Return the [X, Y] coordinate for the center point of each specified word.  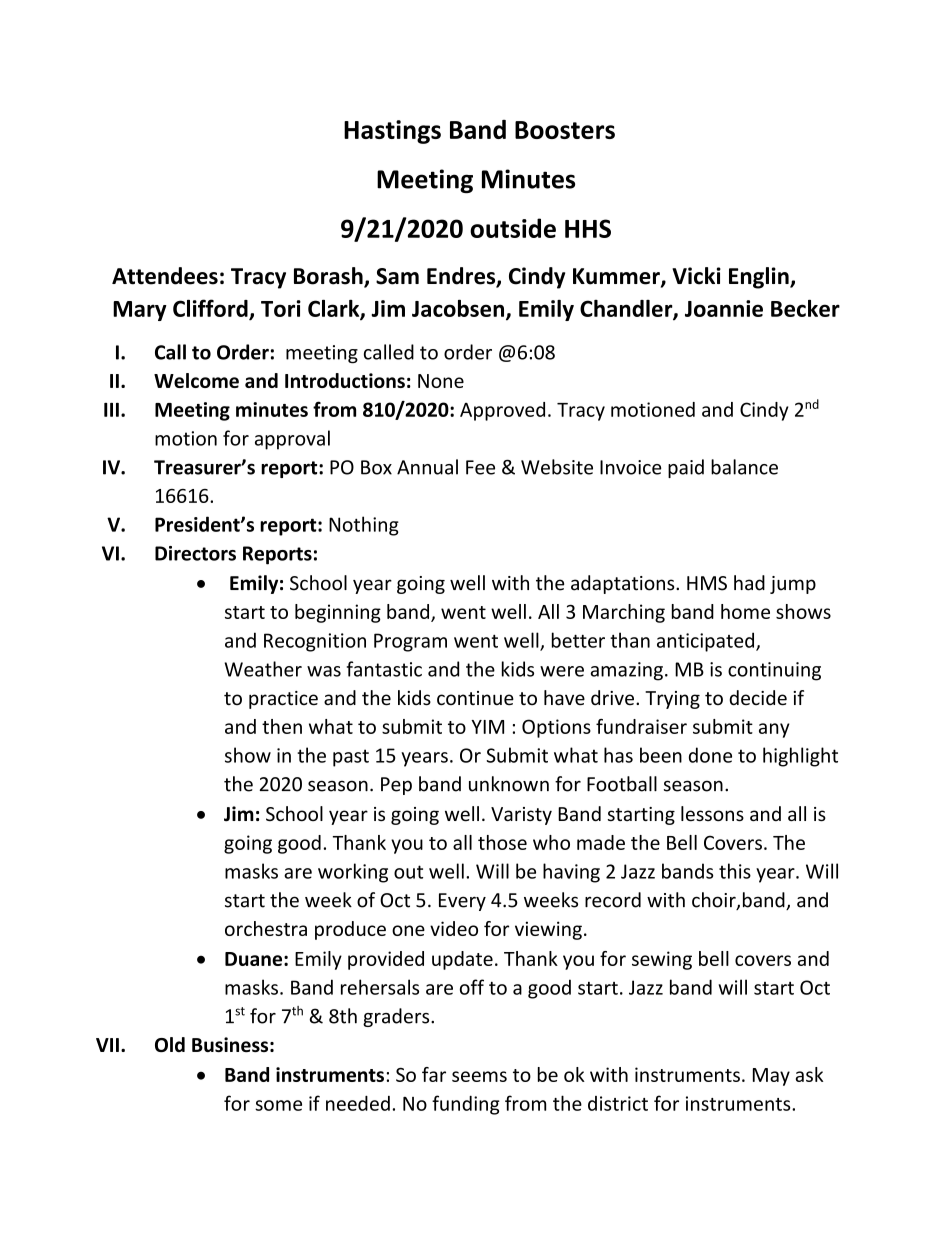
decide [758, 698]
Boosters [565, 130]
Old [170, 1044]
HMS [707, 583]
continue [475, 698]
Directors [195, 553]
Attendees [165, 276]
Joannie [724, 308]
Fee [480, 467]
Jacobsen [459, 309]
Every [462, 902]
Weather [263, 669]
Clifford [210, 308]
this [735, 871]
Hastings [392, 132]
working [353, 873]
